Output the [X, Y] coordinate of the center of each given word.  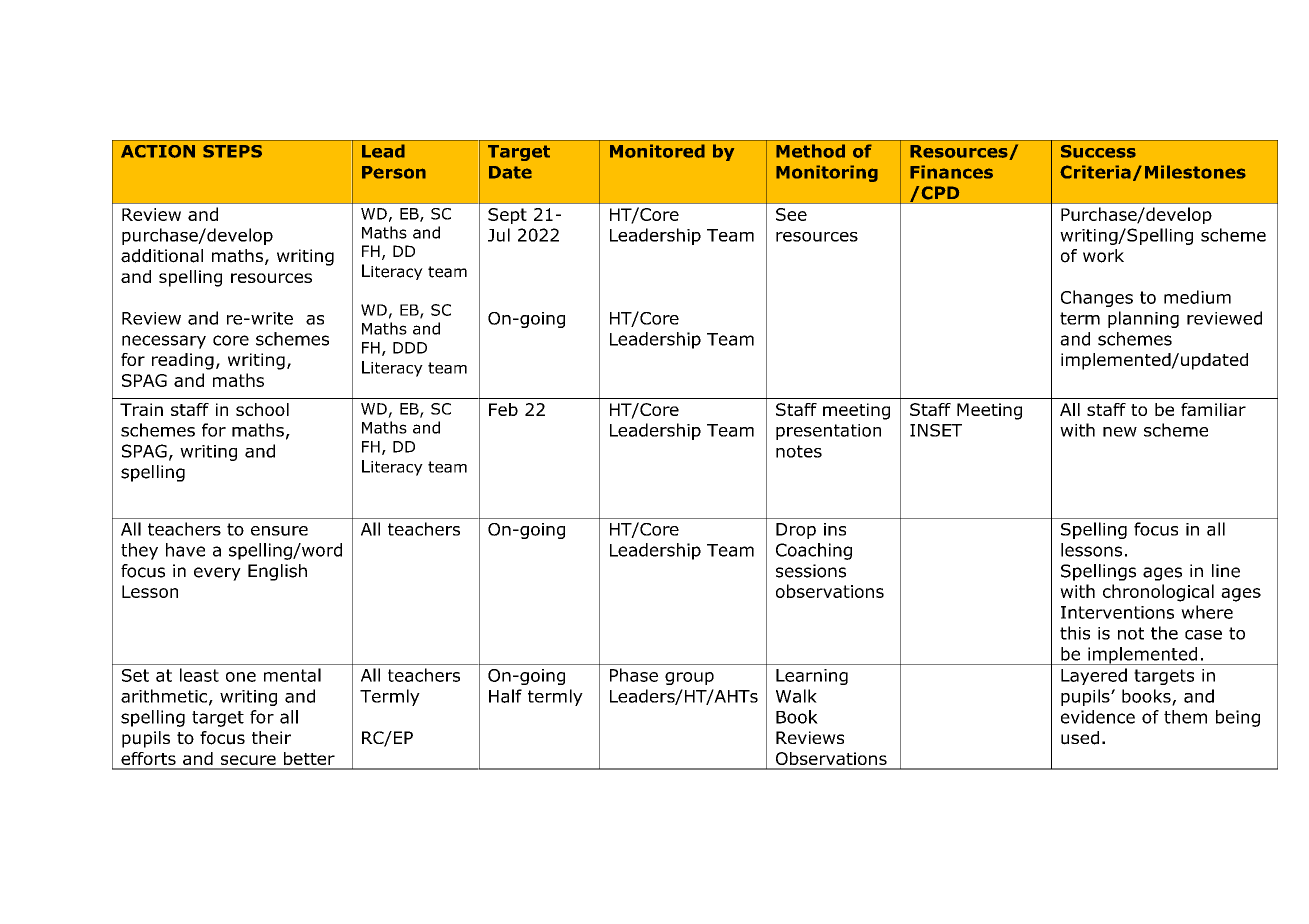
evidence [1098, 717]
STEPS [232, 151]
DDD [410, 348]
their [271, 737]
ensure [279, 531]
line [1226, 571]
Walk [796, 696]
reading [183, 361]
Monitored [657, 151]
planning [1143, 319]
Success [1098, 151]
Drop [796, 531]
